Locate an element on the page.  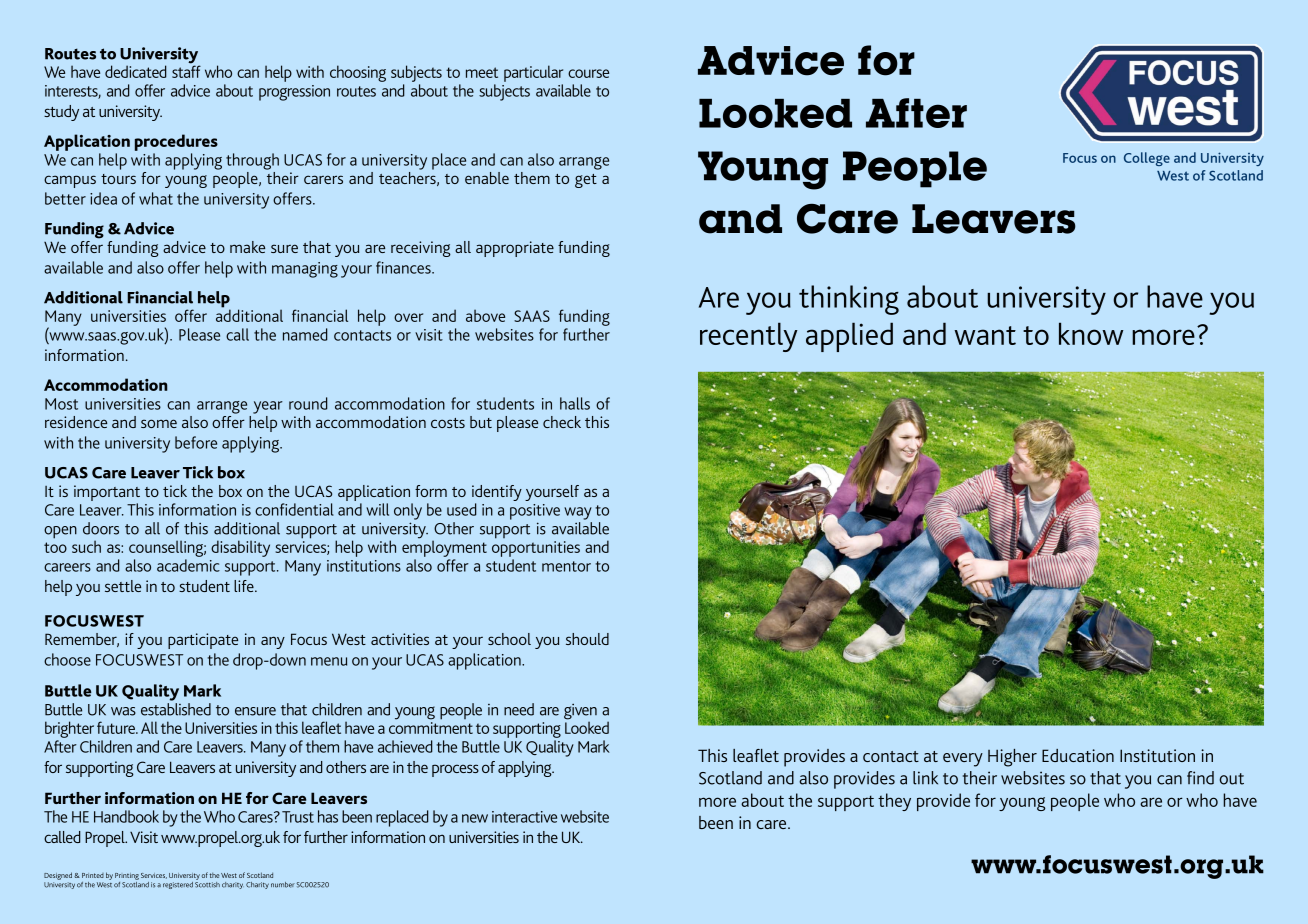
course is located at coordinates (588, 73).
